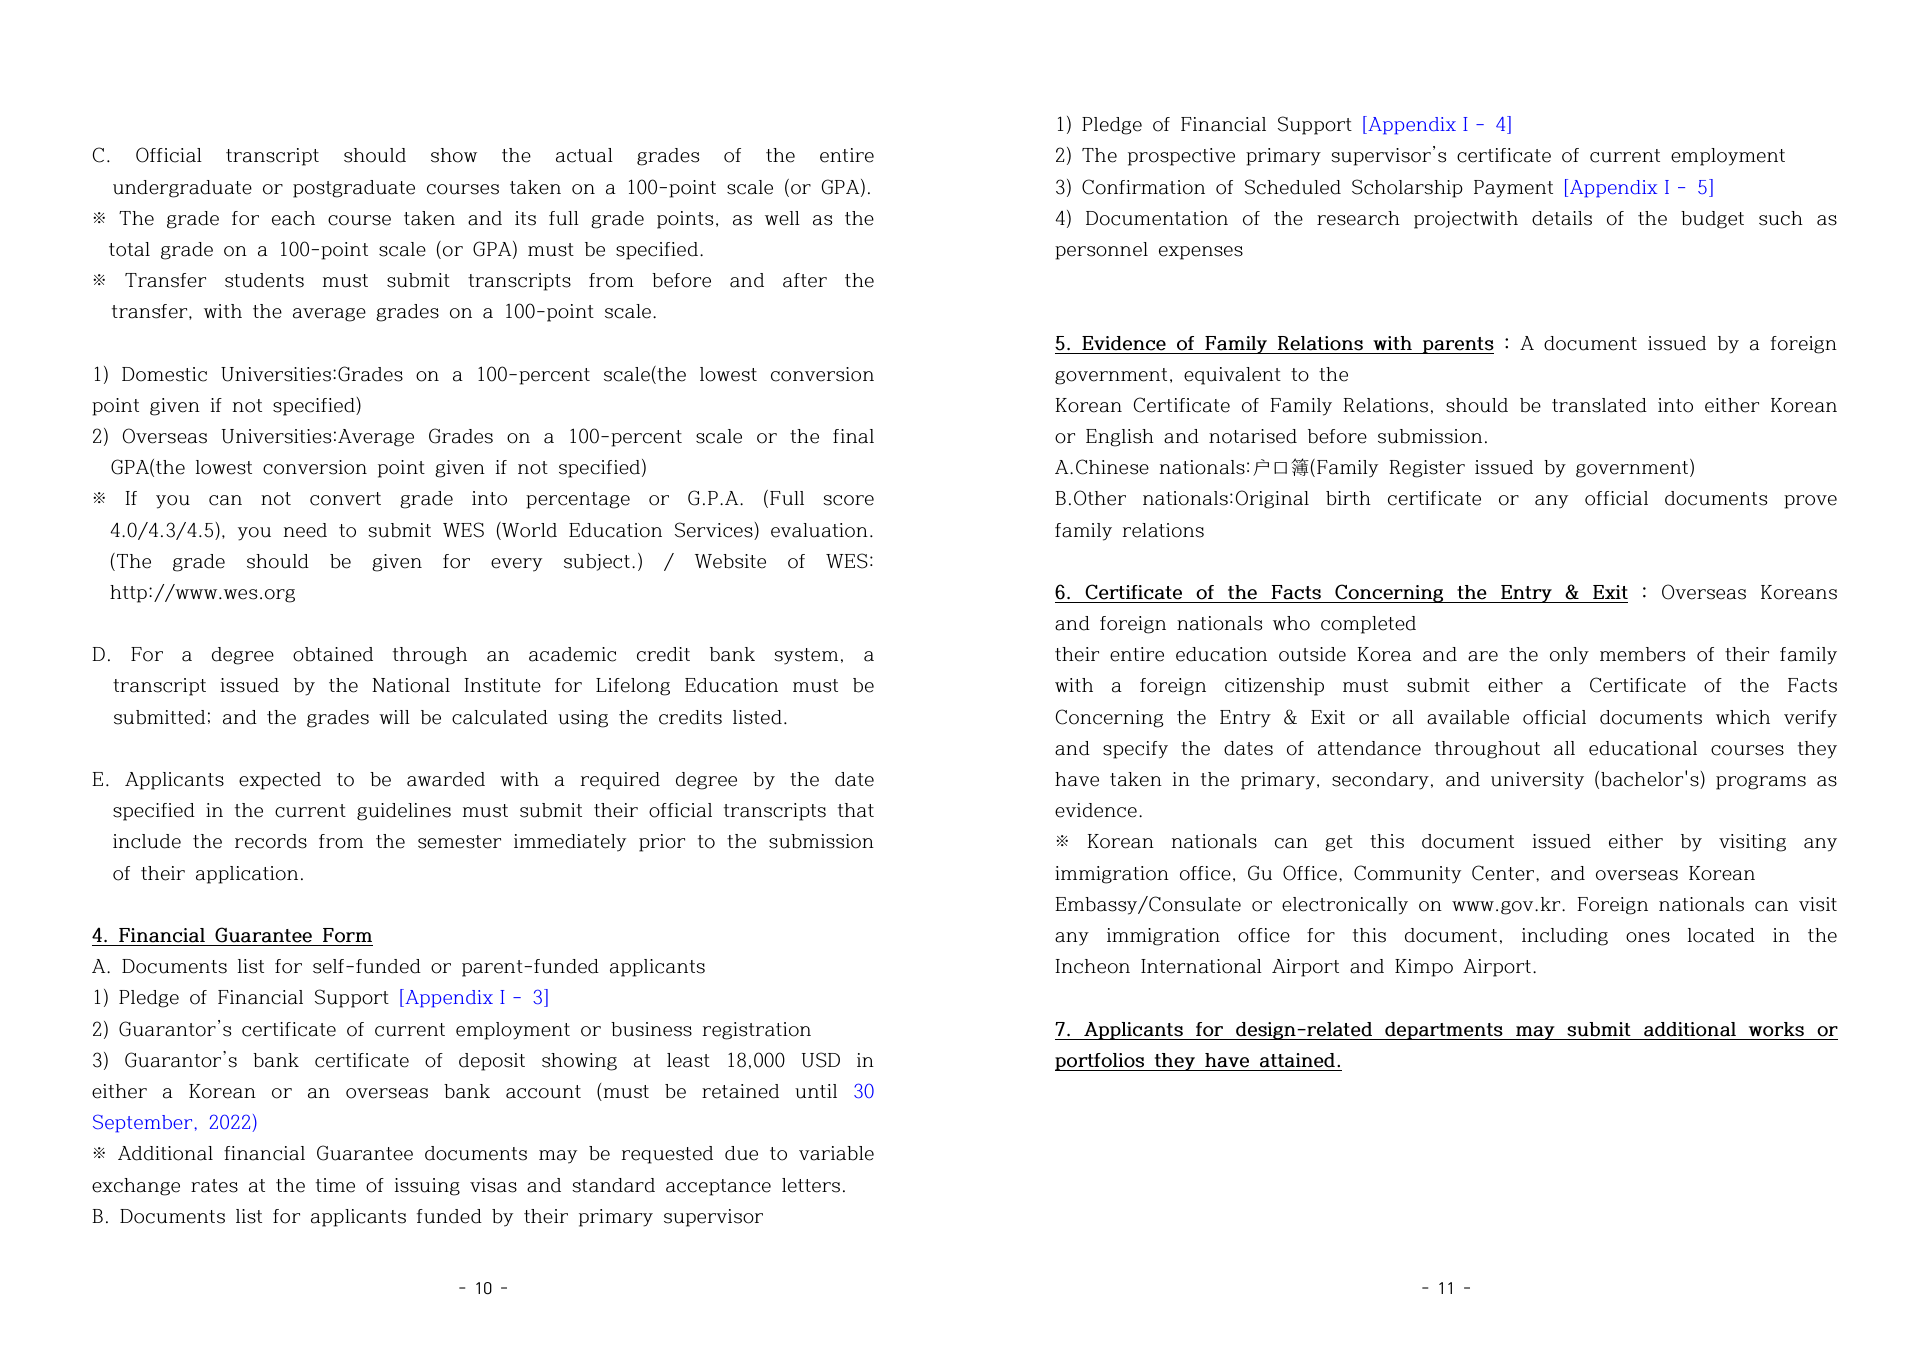 This screenshot has width=1926, height=1362. What do you see at coordinates (333, 654) in the screenshot?
I see `obtained` at bounding box center [333, 654].
